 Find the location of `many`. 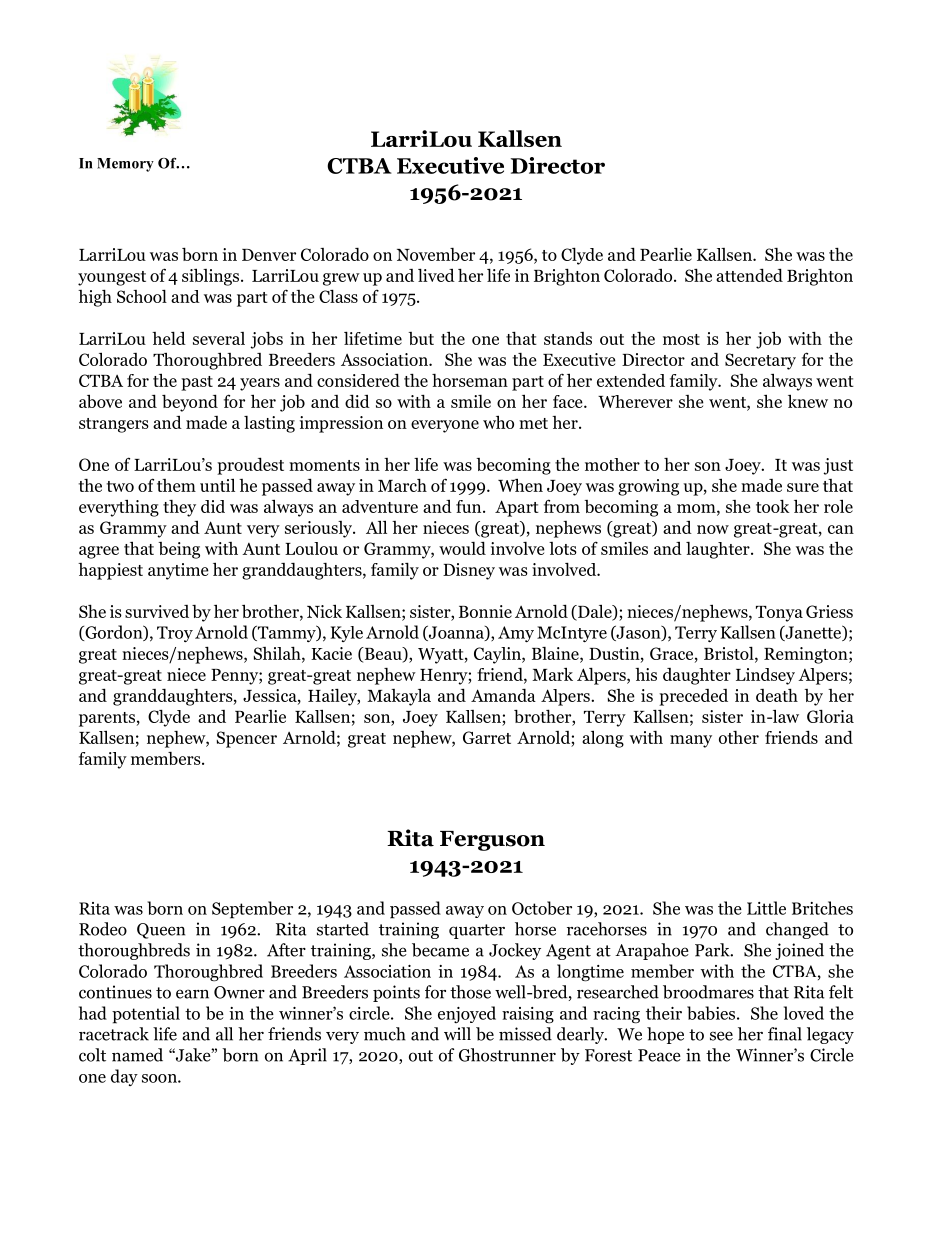

many is located at coordinates (691, 741).
